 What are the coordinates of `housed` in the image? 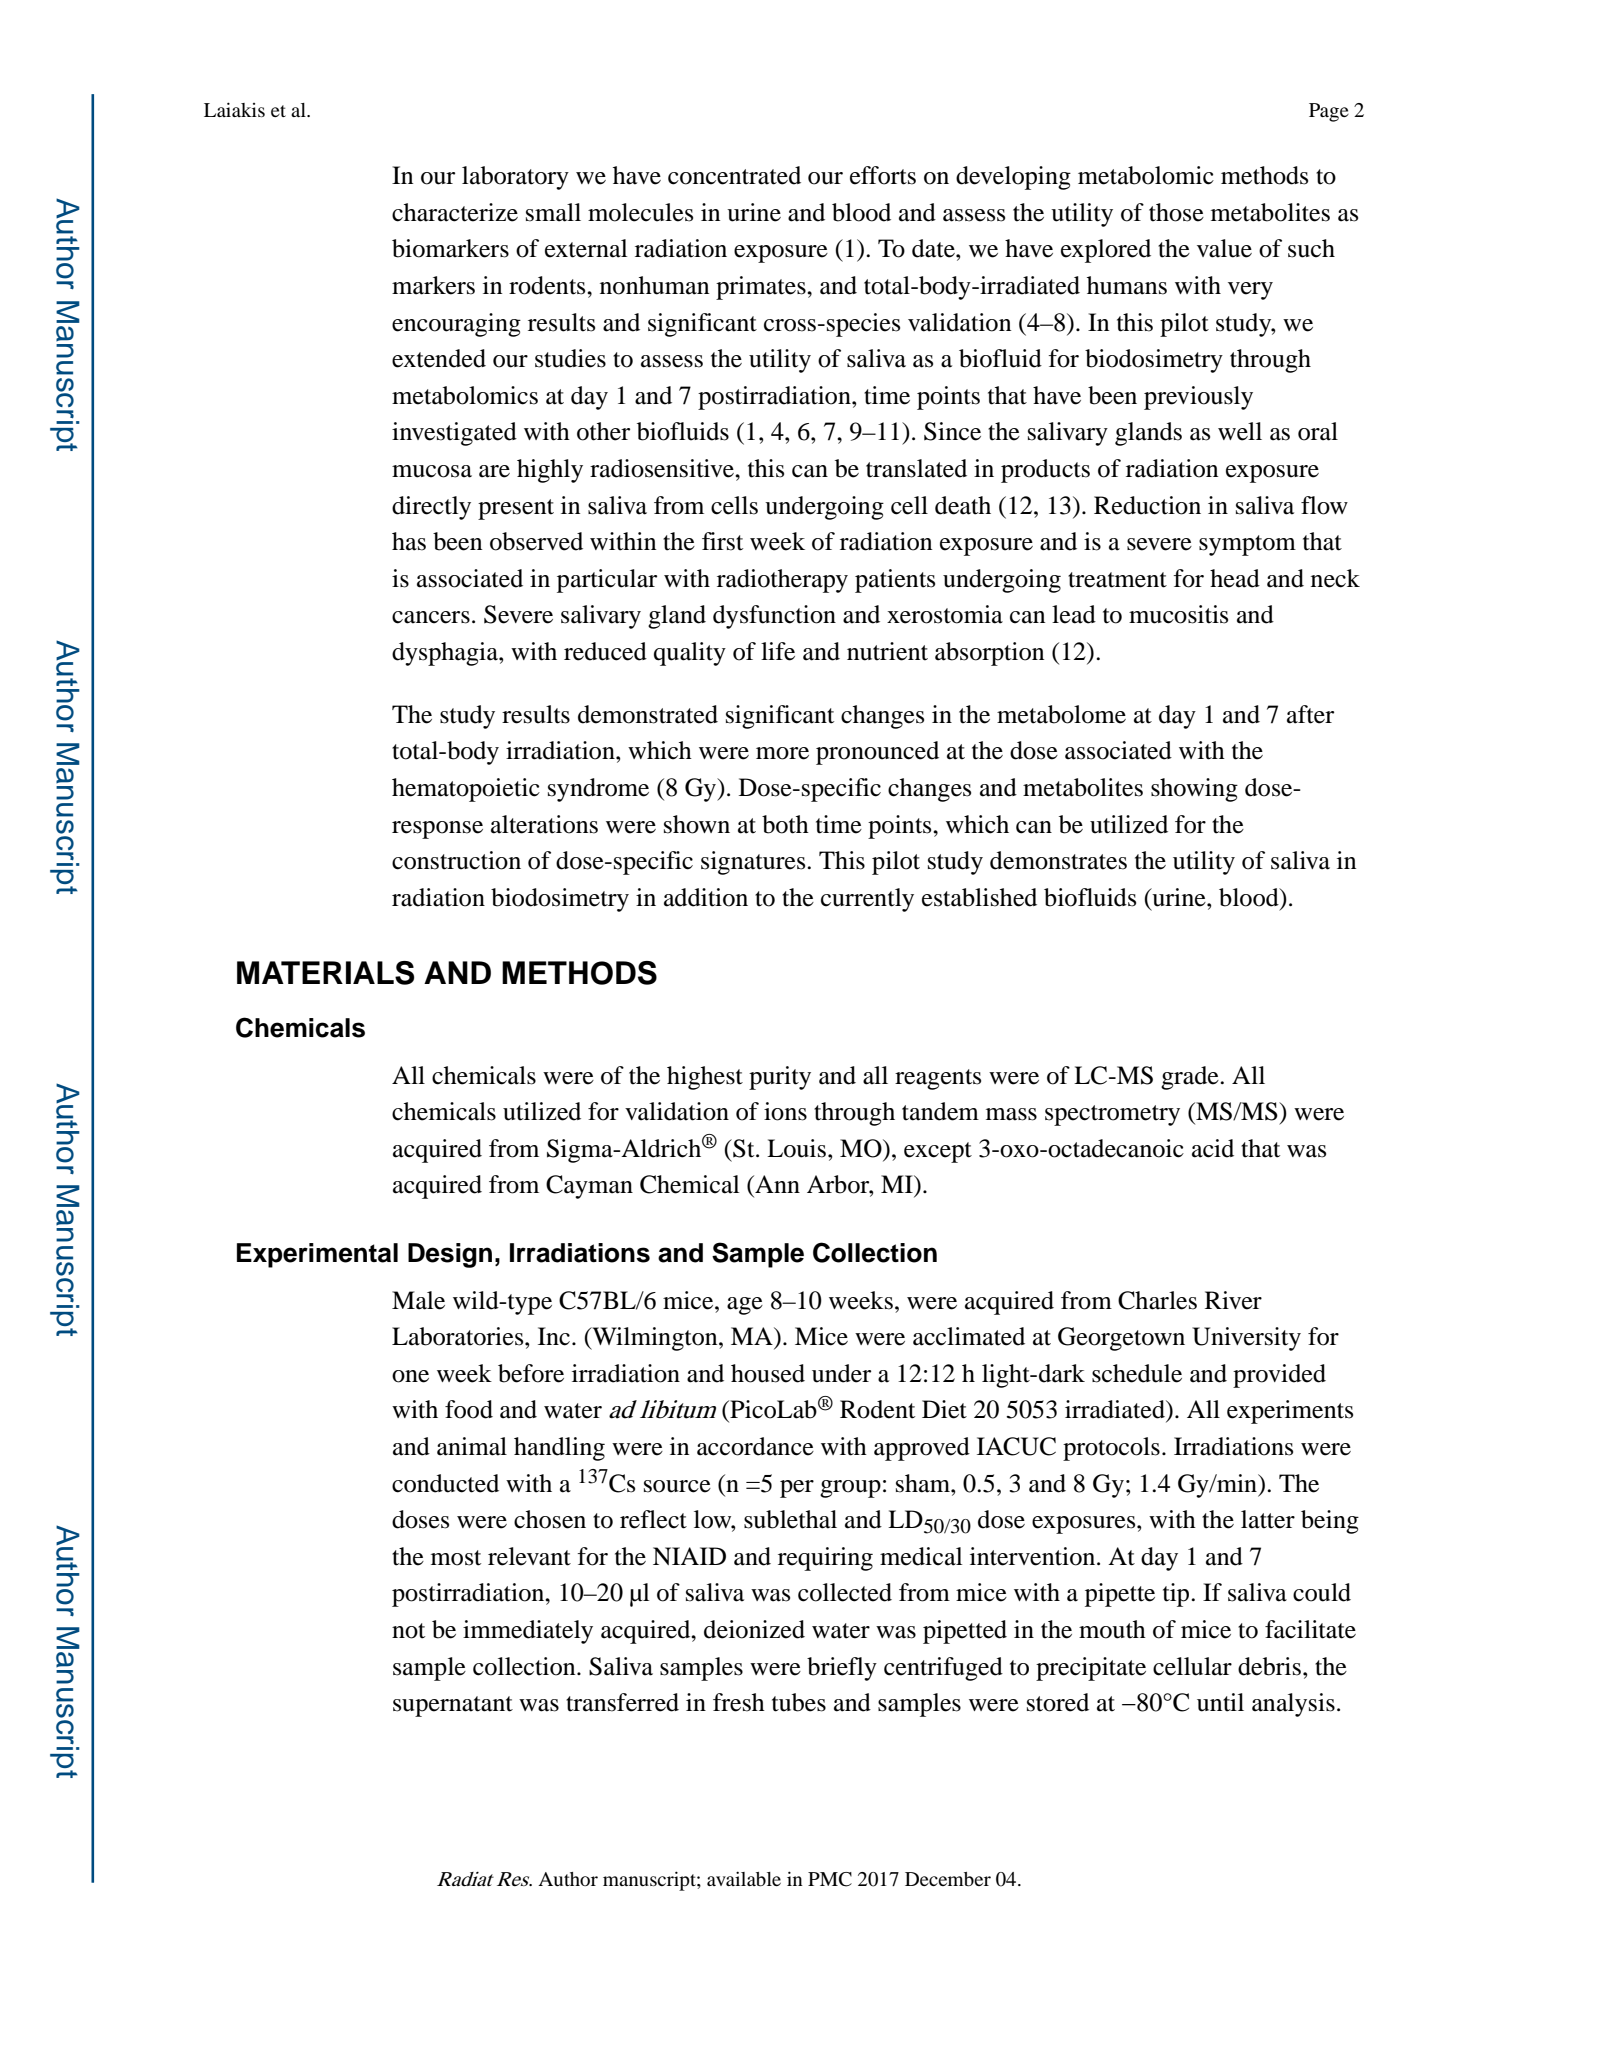 It's located at (768, 1373).
